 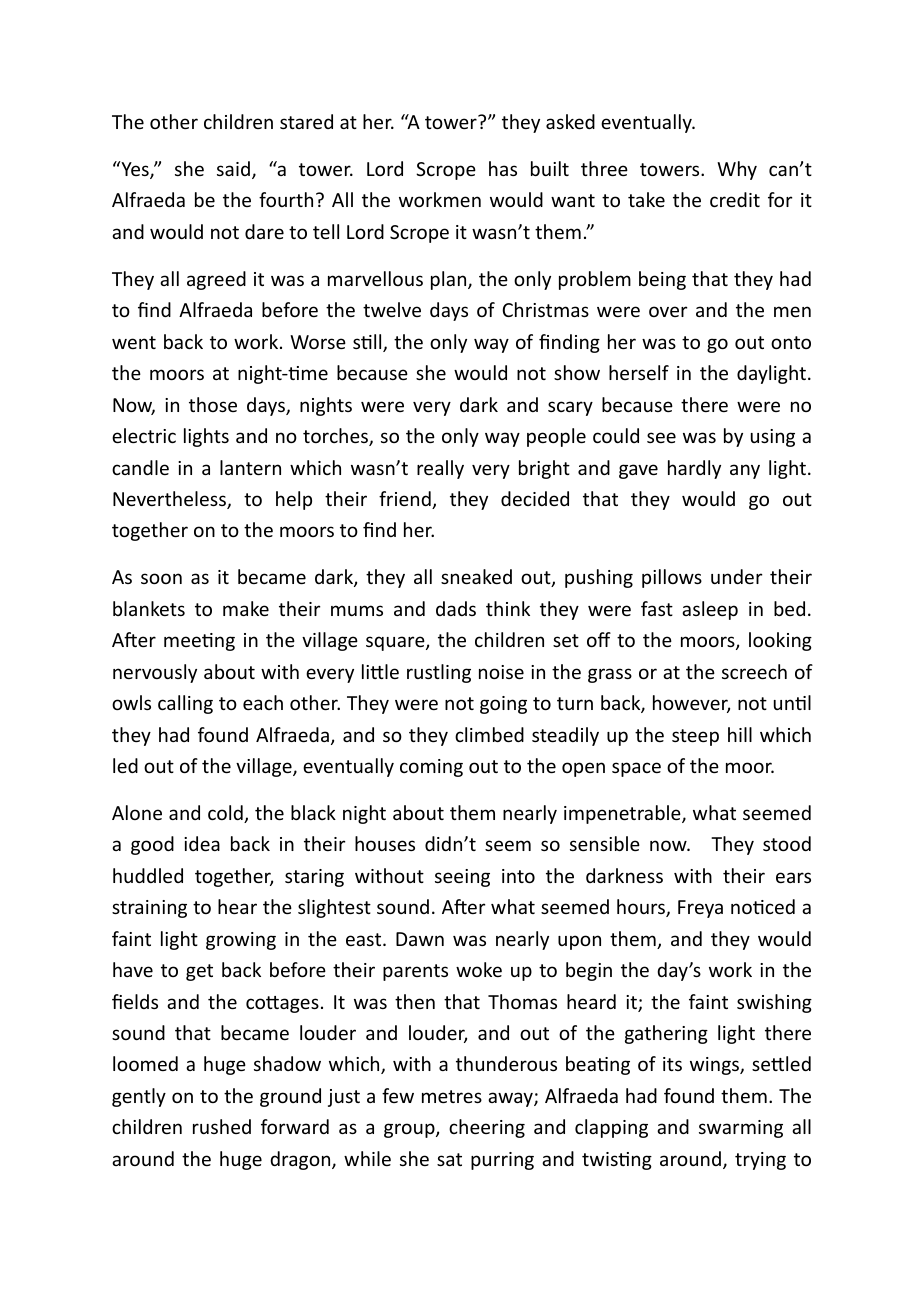 What do you see at coordinates (737, 170) in the page?
I see `Why` at bounding box center [737, 170].
